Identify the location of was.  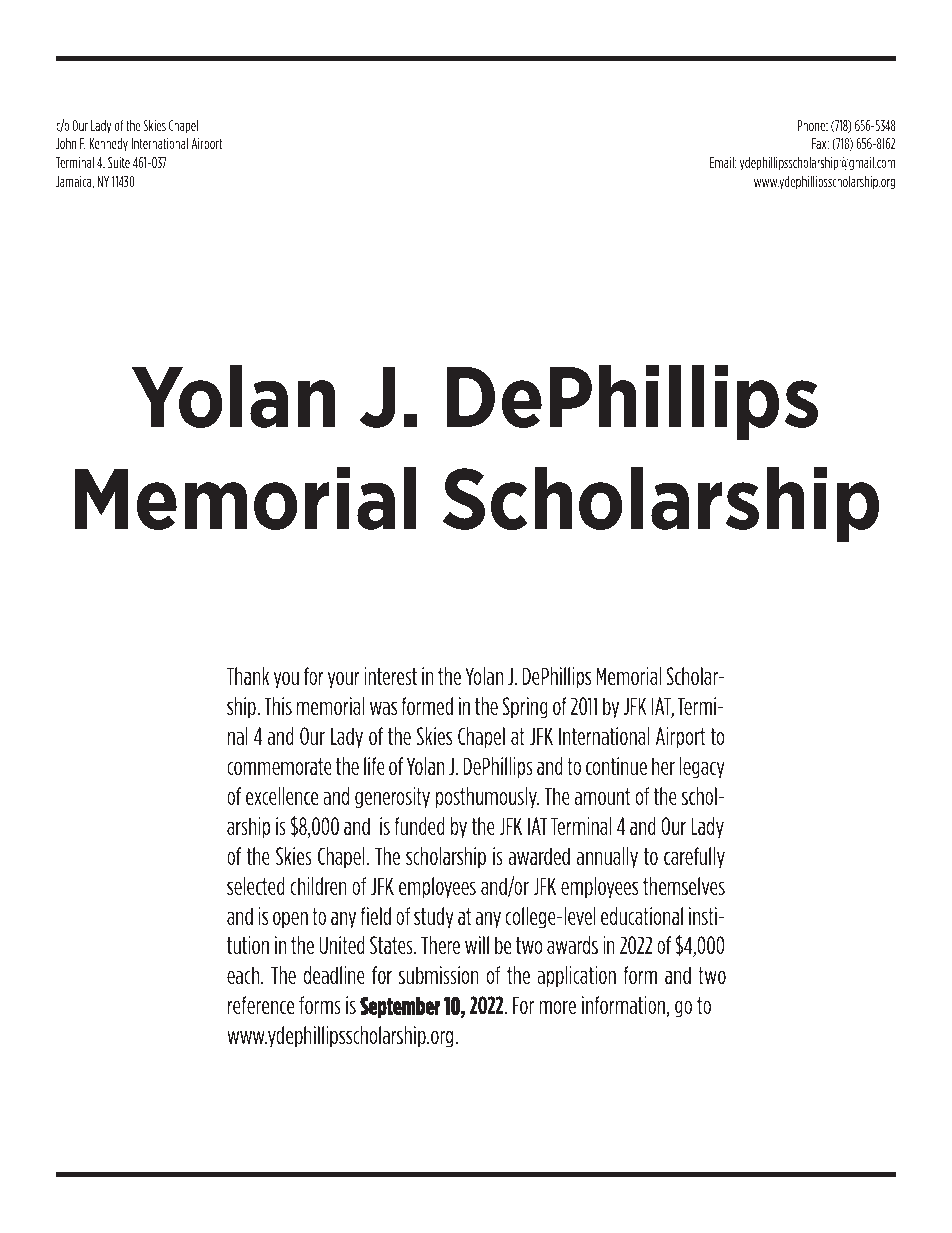
(383, 708).
